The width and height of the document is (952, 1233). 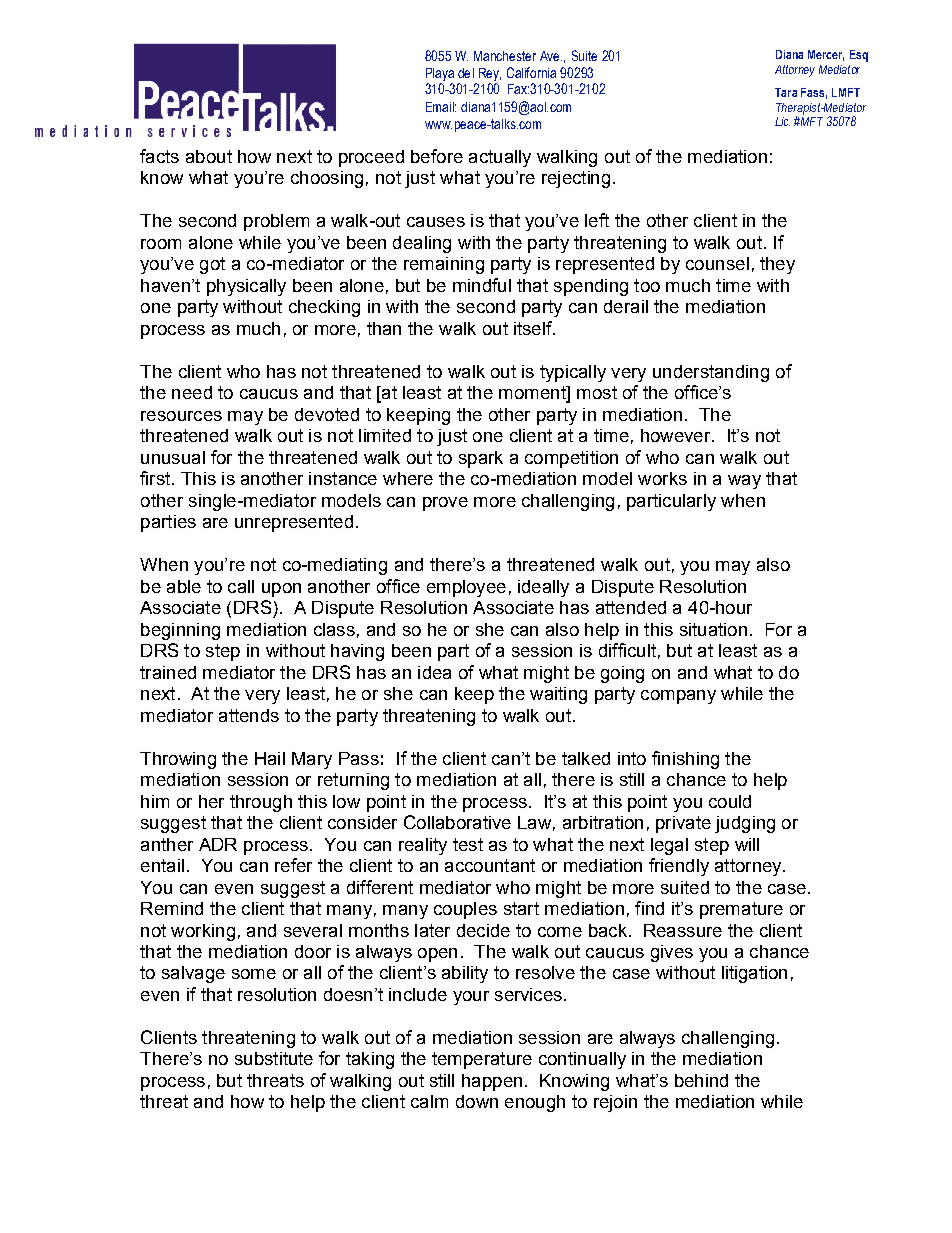 I want to click on California, so click(x=531, y=72).
